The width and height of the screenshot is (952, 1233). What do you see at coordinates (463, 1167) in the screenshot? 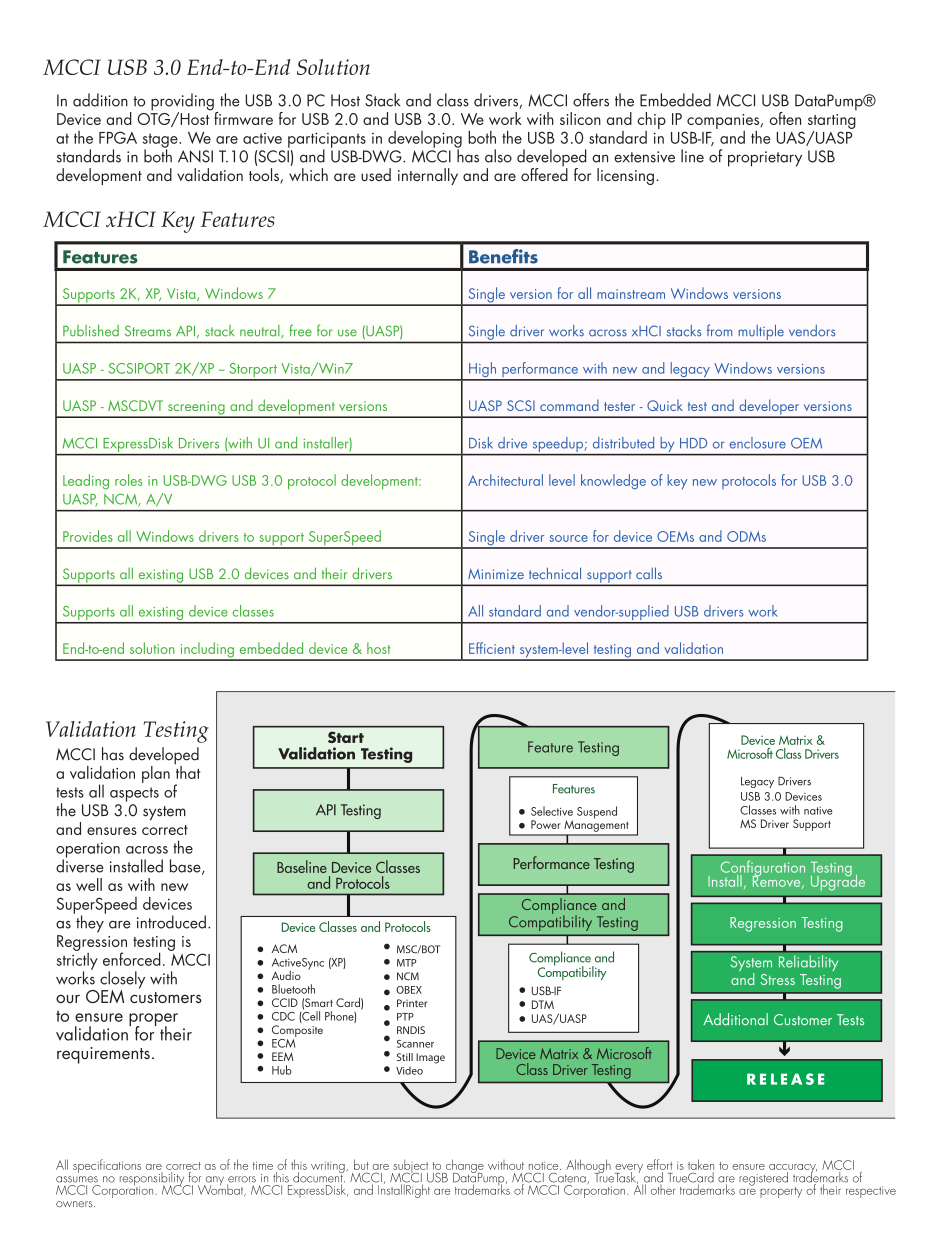
I see `change` at bounding box center [463, 1167].
